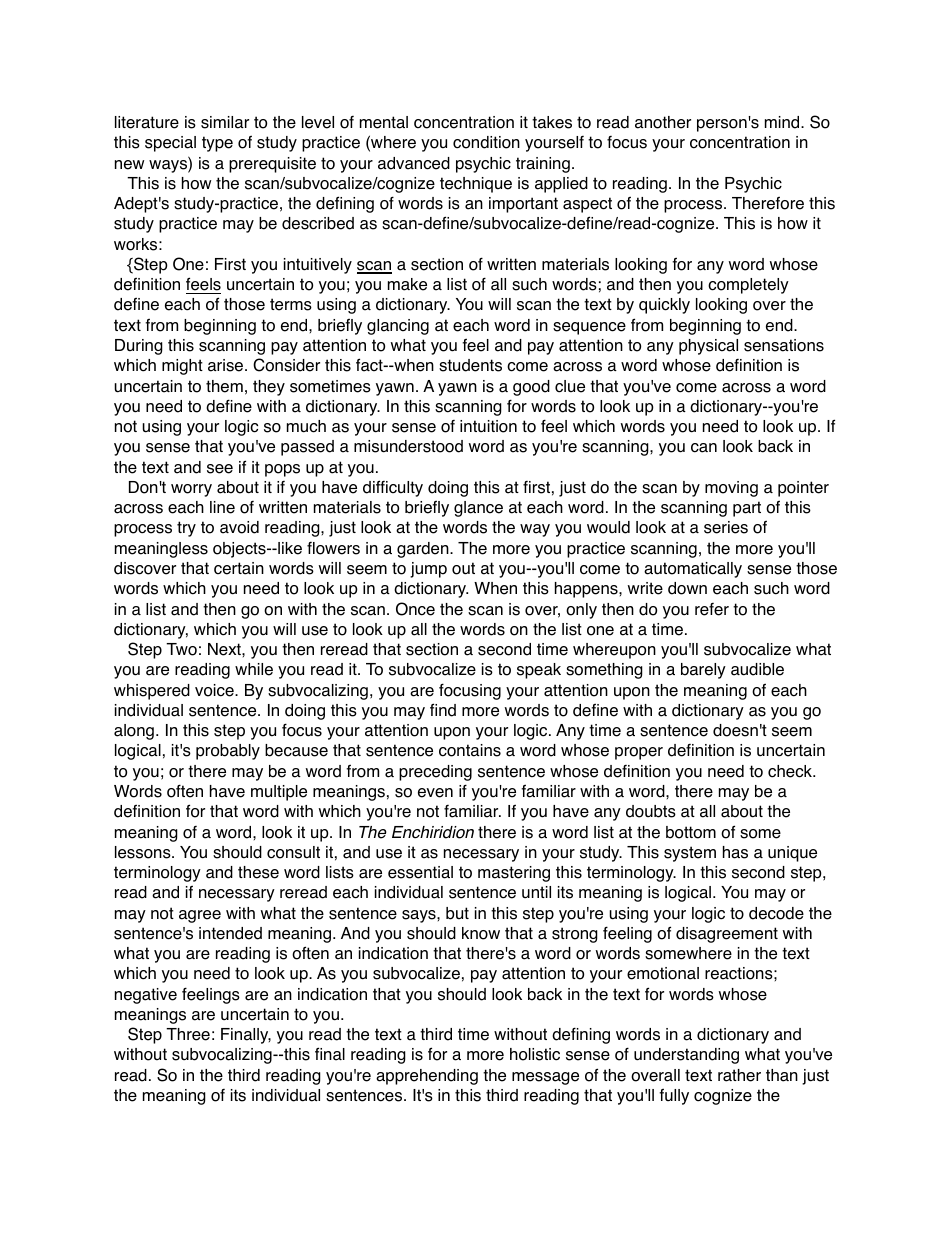 Image resolution: width=952 pixels, height=1233 pixels. Describe the element at coordinates (188, 1034) in the screenshot. I see `Three` at that location.
